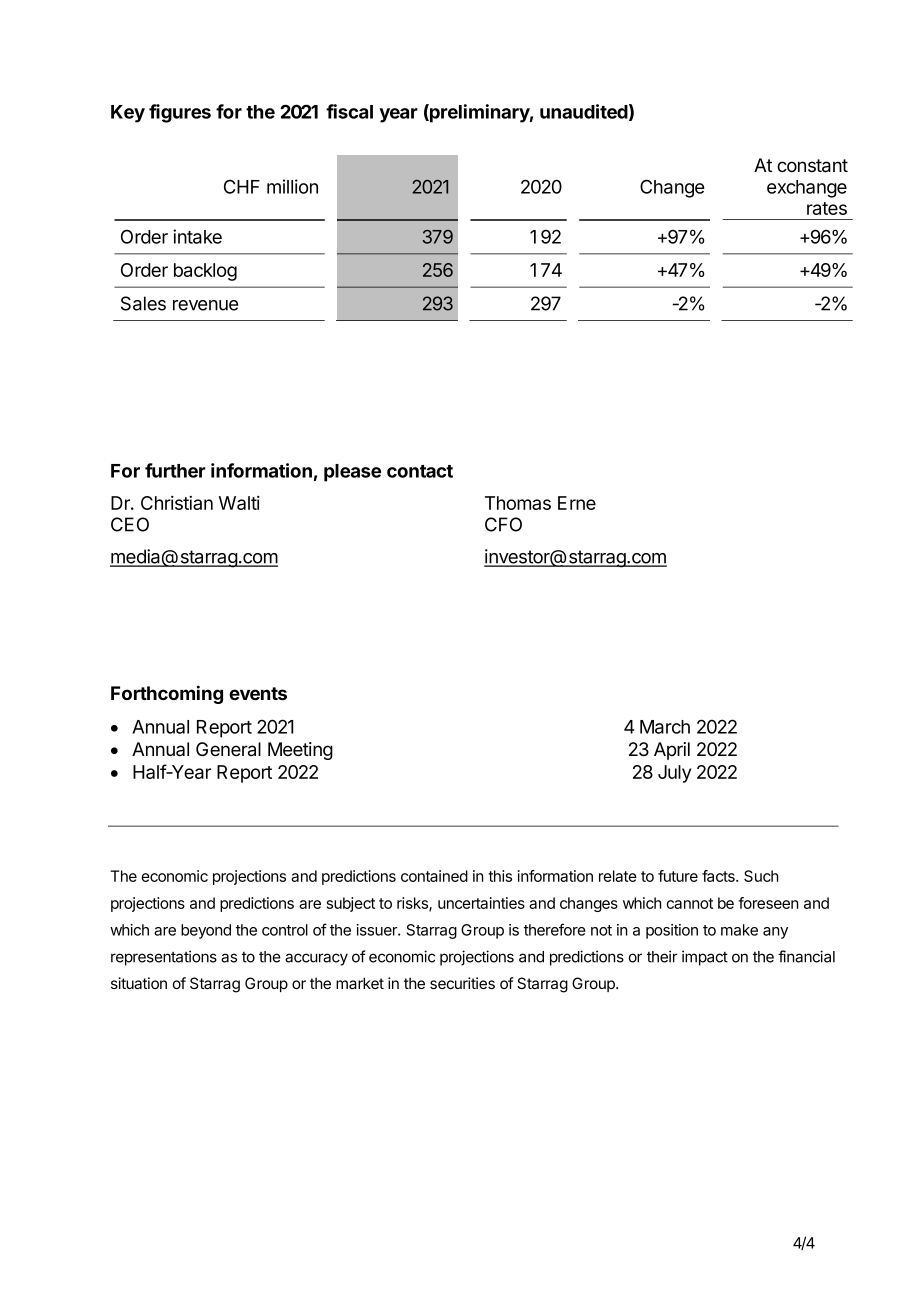 The width and height of the screenshot is (924, 1308). What do you see at coordinates (177, 503) in the screenshot?
I see `Christian` at bounding box center [177, 503].
